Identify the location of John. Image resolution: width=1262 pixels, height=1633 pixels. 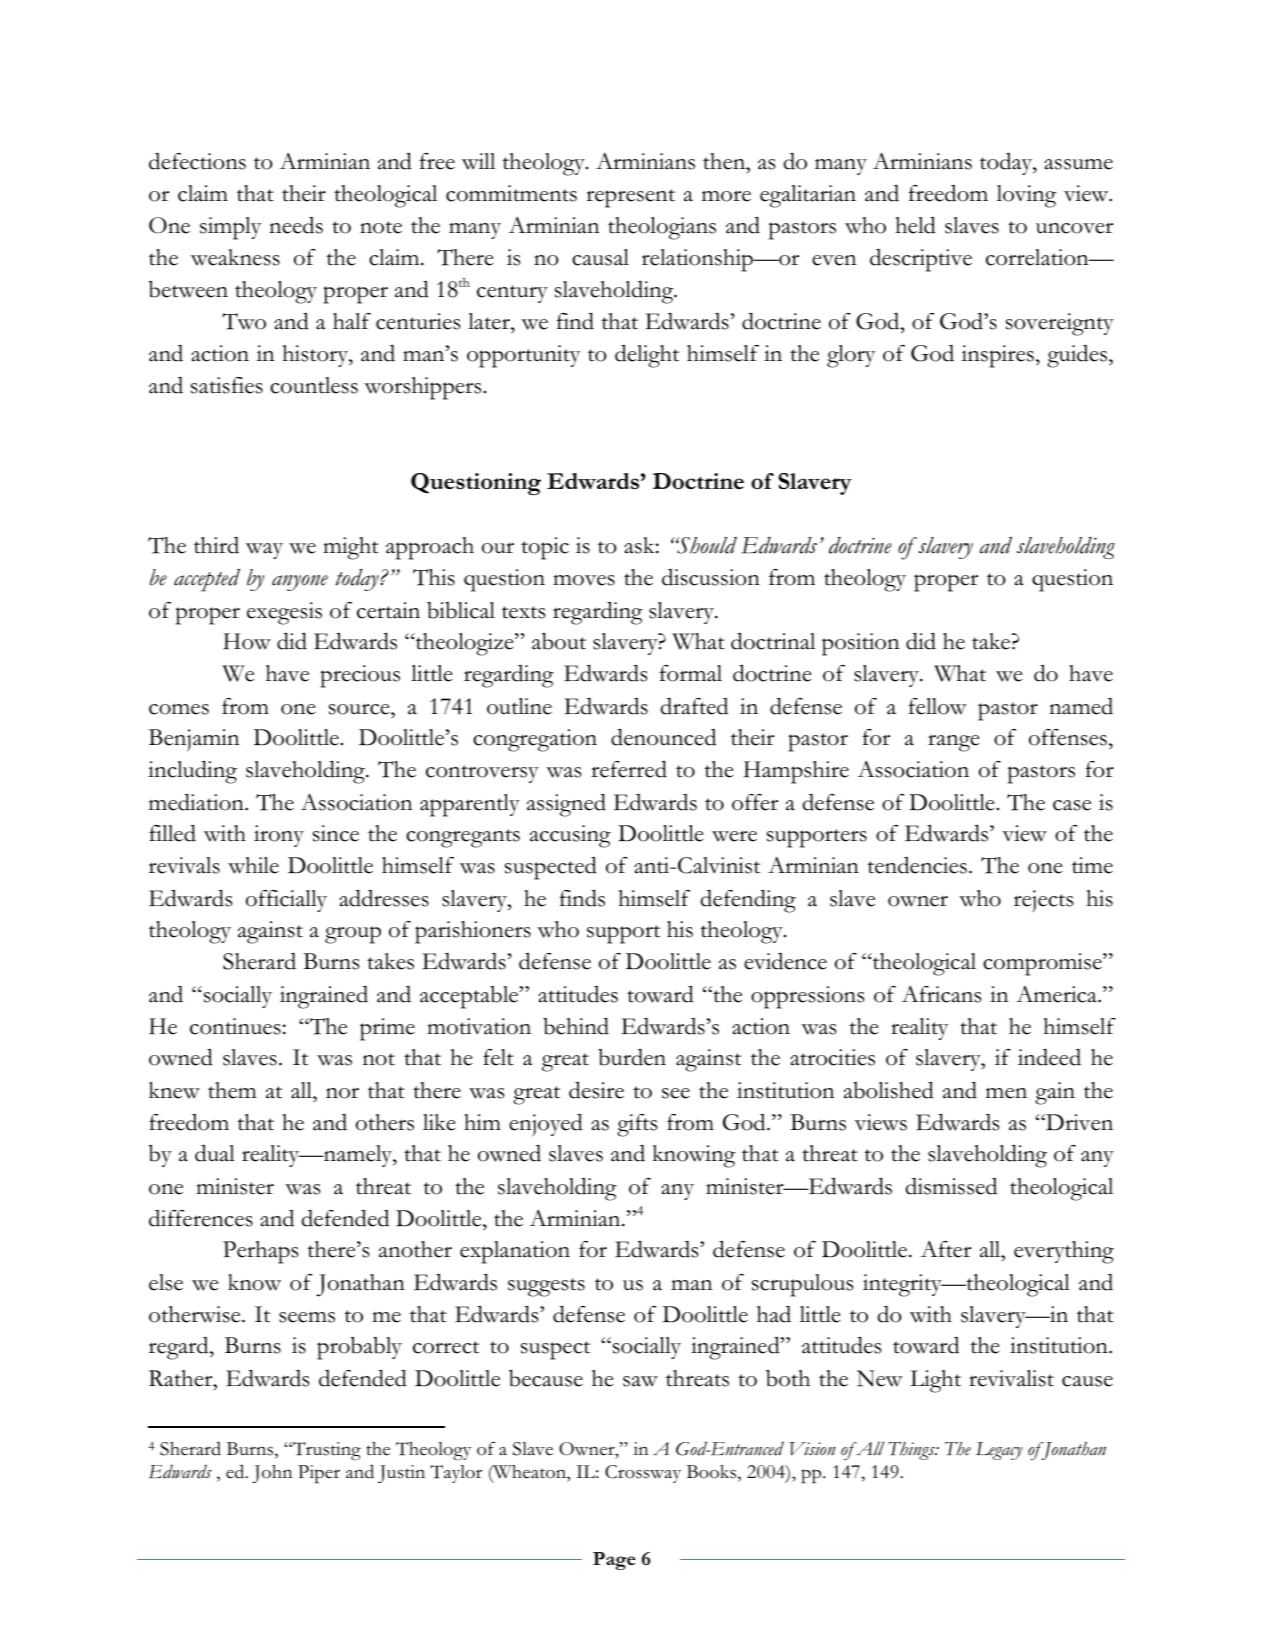
(272, 1474).
